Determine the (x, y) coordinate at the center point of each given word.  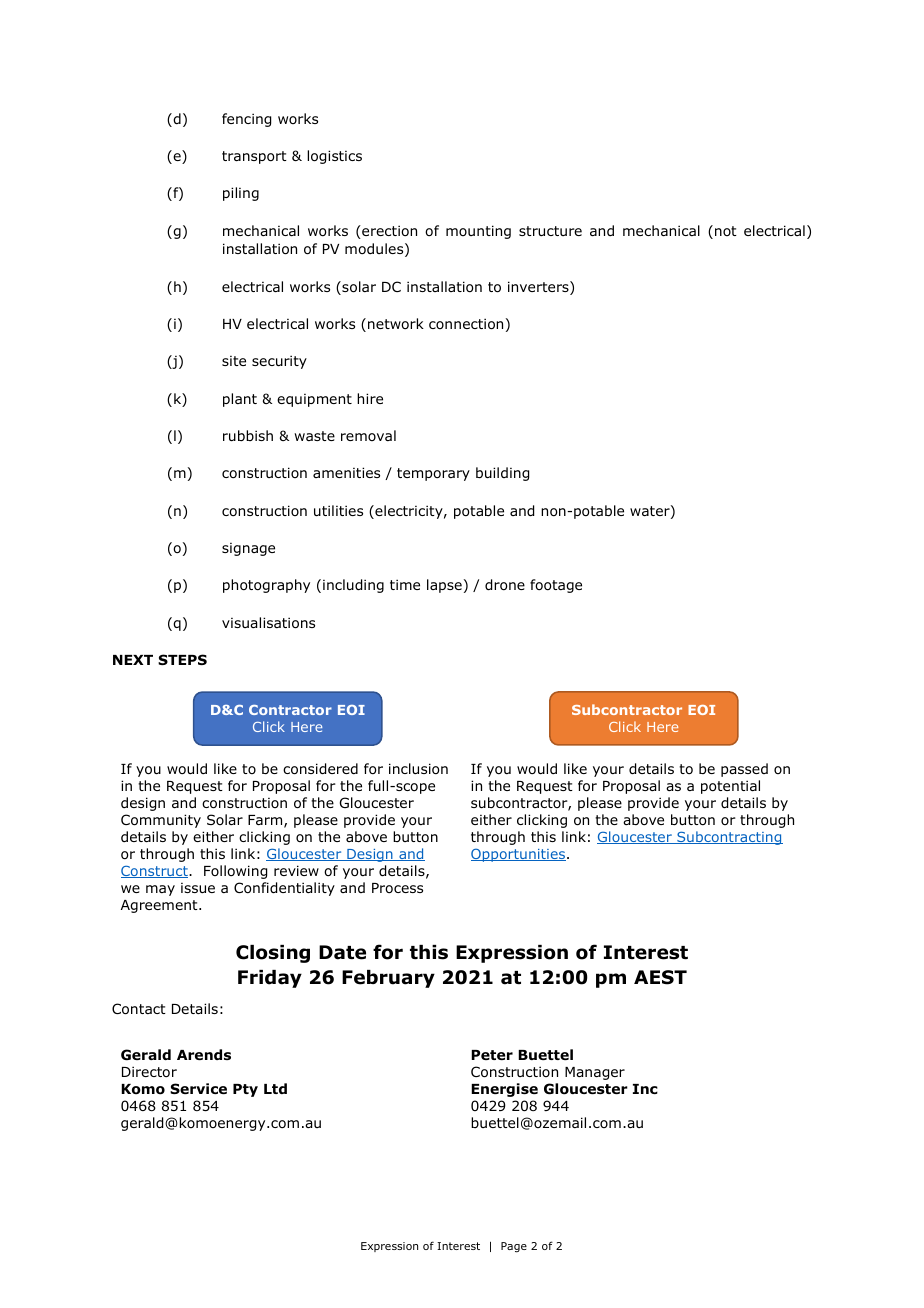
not (726, 231)
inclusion (418, 769)
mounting (478, 232)
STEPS (182, 659)
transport (254, 157)
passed (744, 770)
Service (198, 1088)
